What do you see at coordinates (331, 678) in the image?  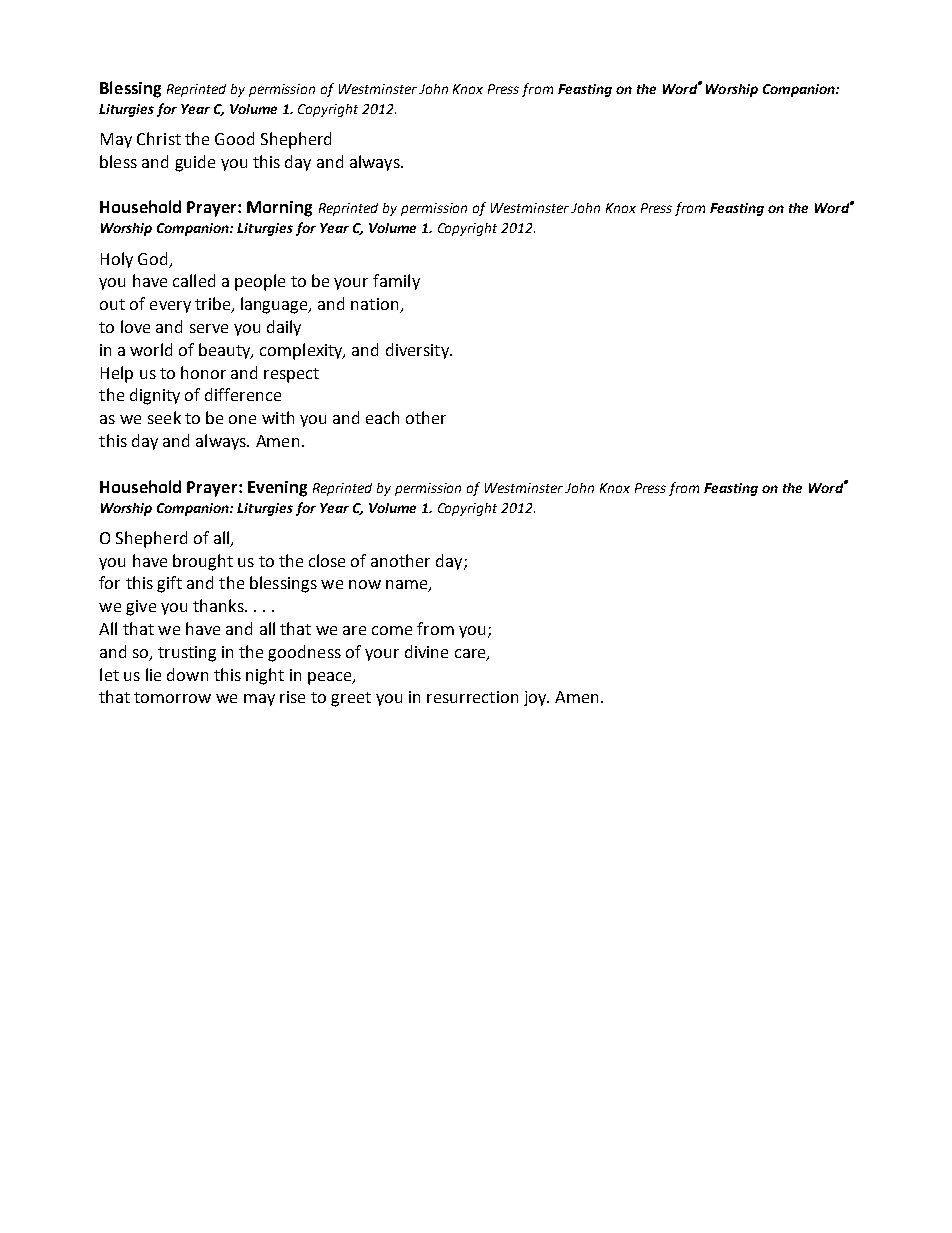 I see `peace` at bounding box center [331, 678].
